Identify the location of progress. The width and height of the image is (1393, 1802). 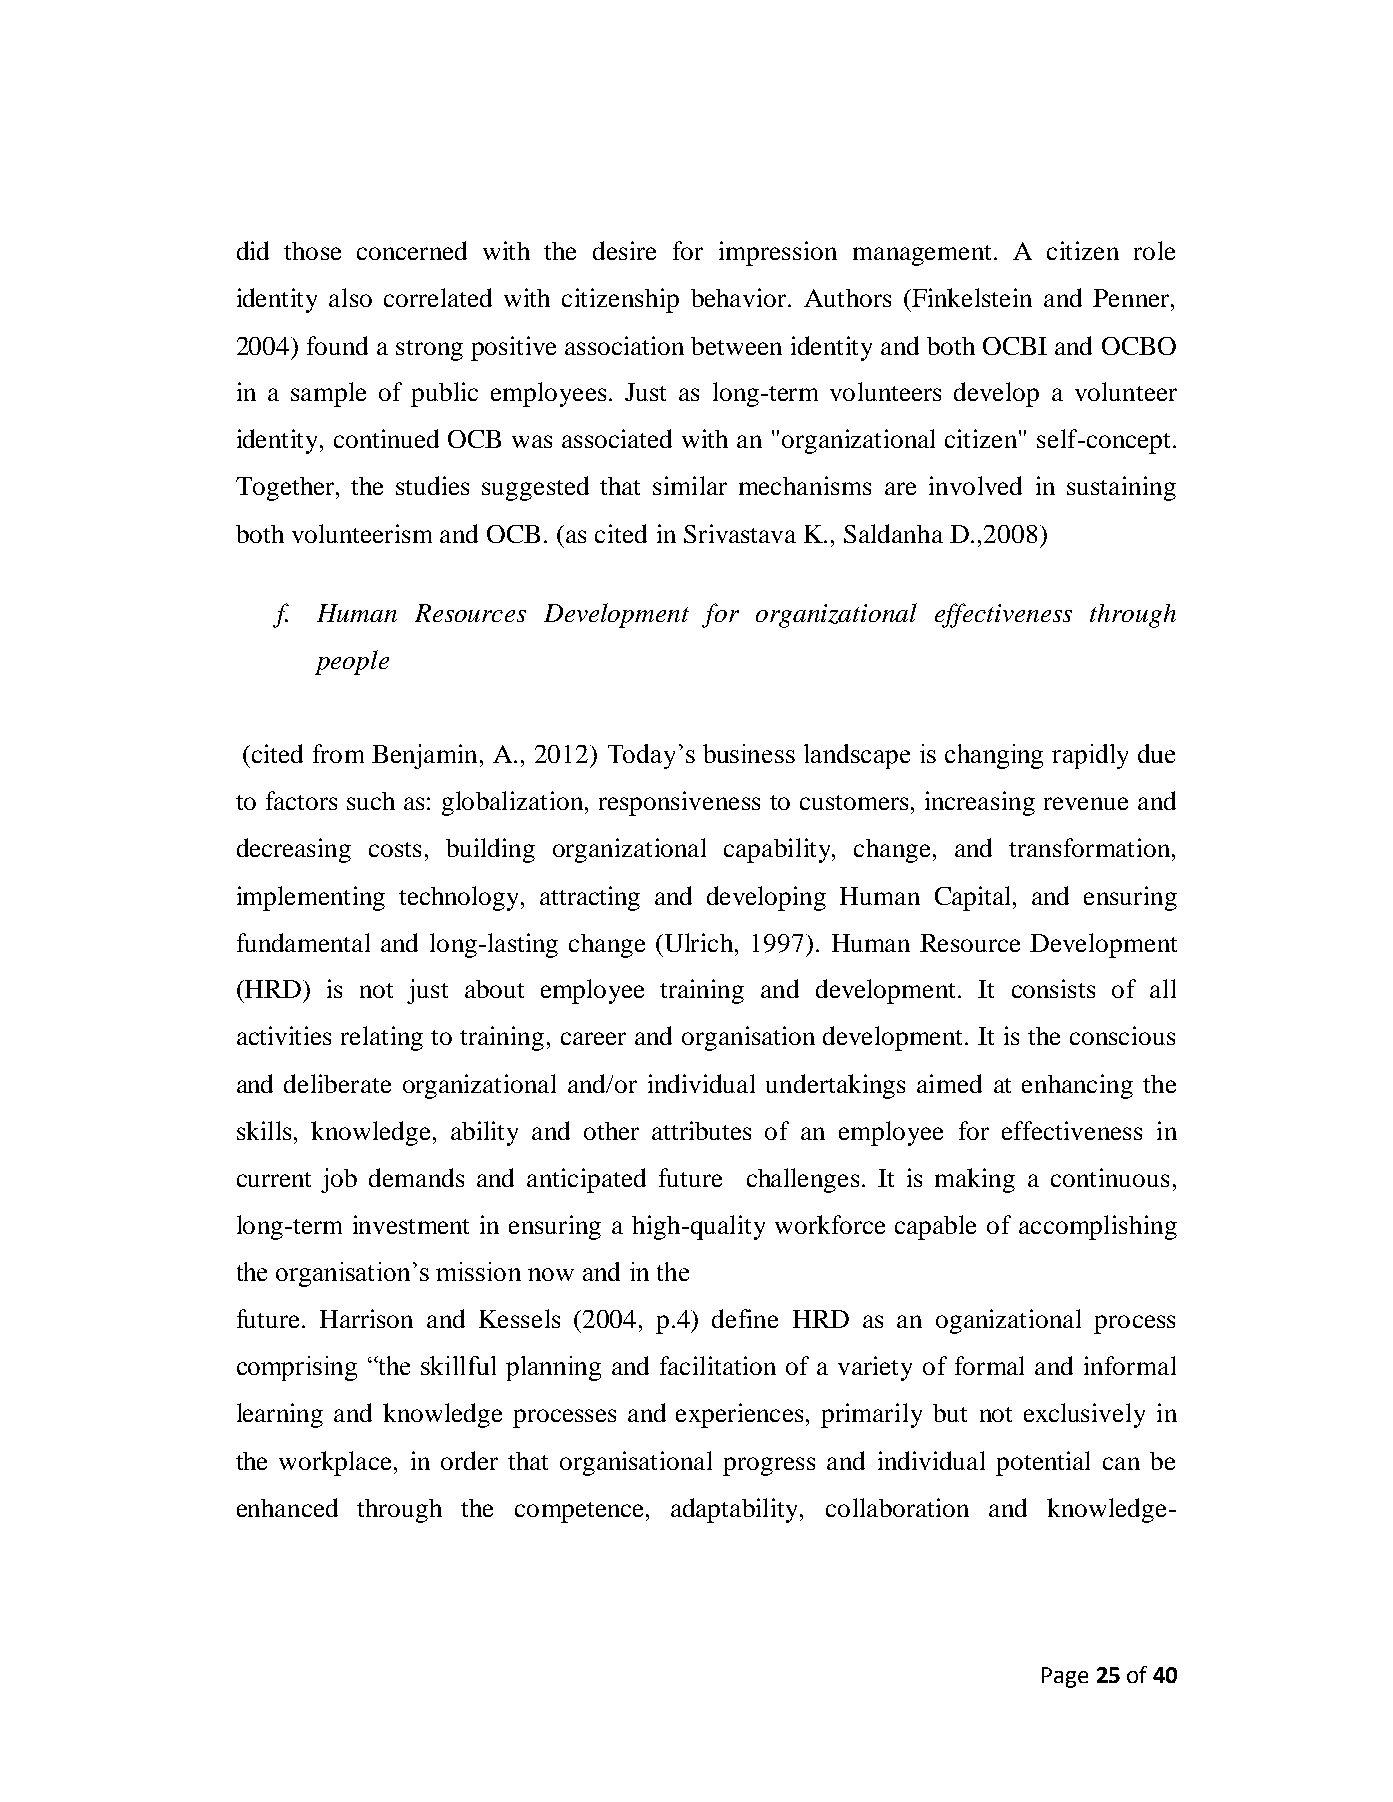
(769, 1466).
